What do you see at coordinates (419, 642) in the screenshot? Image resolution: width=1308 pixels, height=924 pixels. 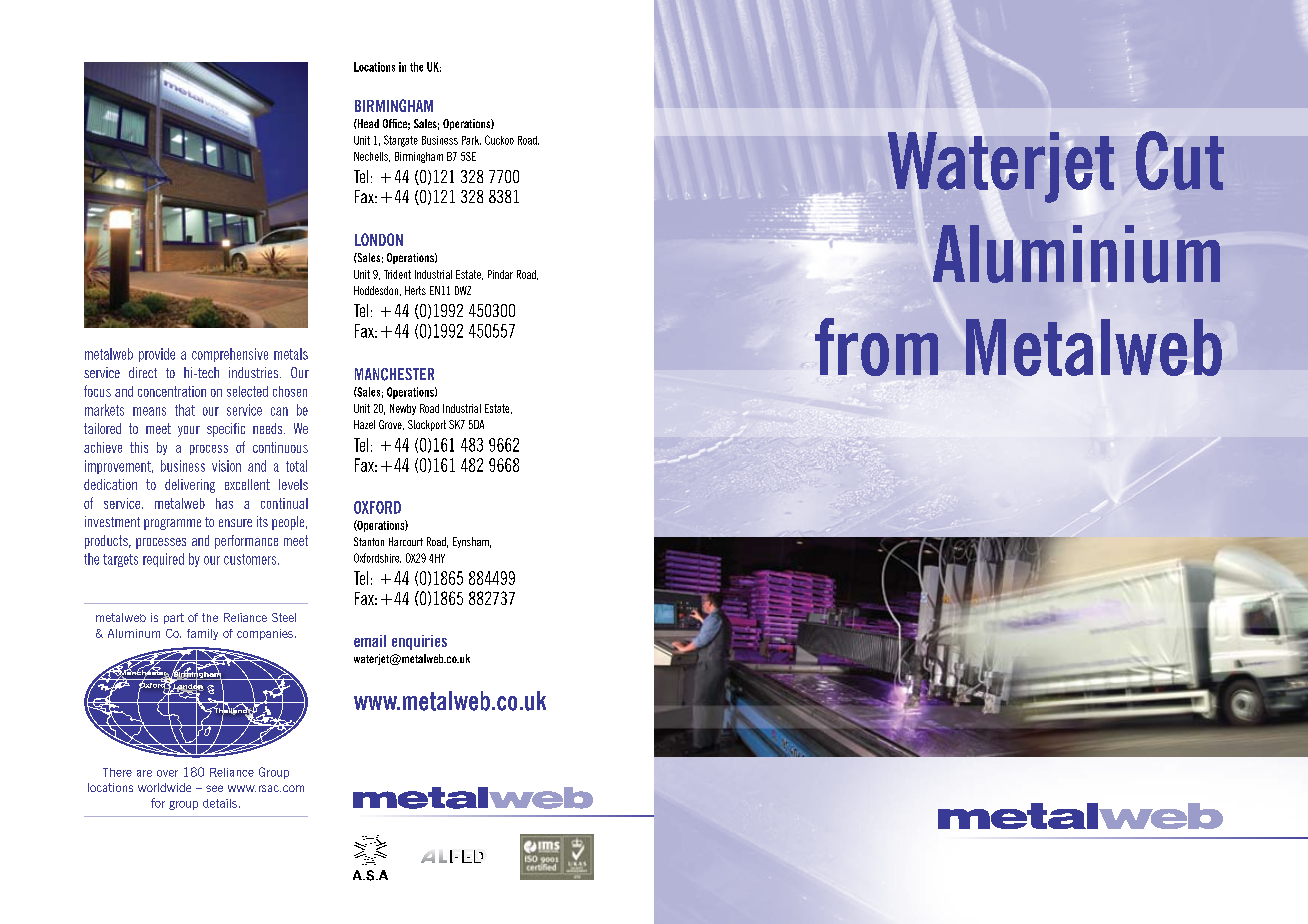 I see `enquiries` at bounding box center [419, 642].
